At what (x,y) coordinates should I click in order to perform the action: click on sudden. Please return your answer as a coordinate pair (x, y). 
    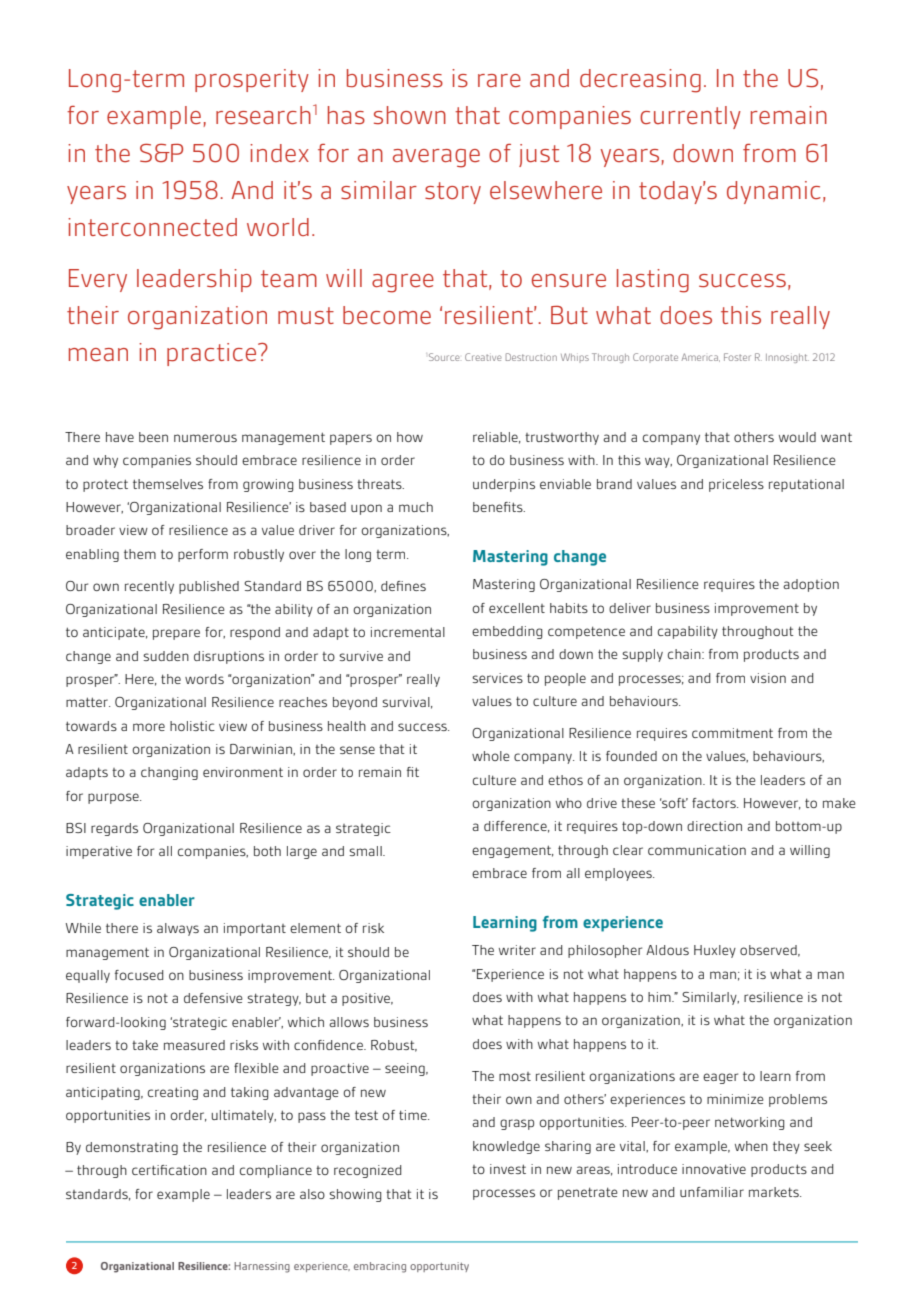
    Looking at the image, I should click on (166, 656).
